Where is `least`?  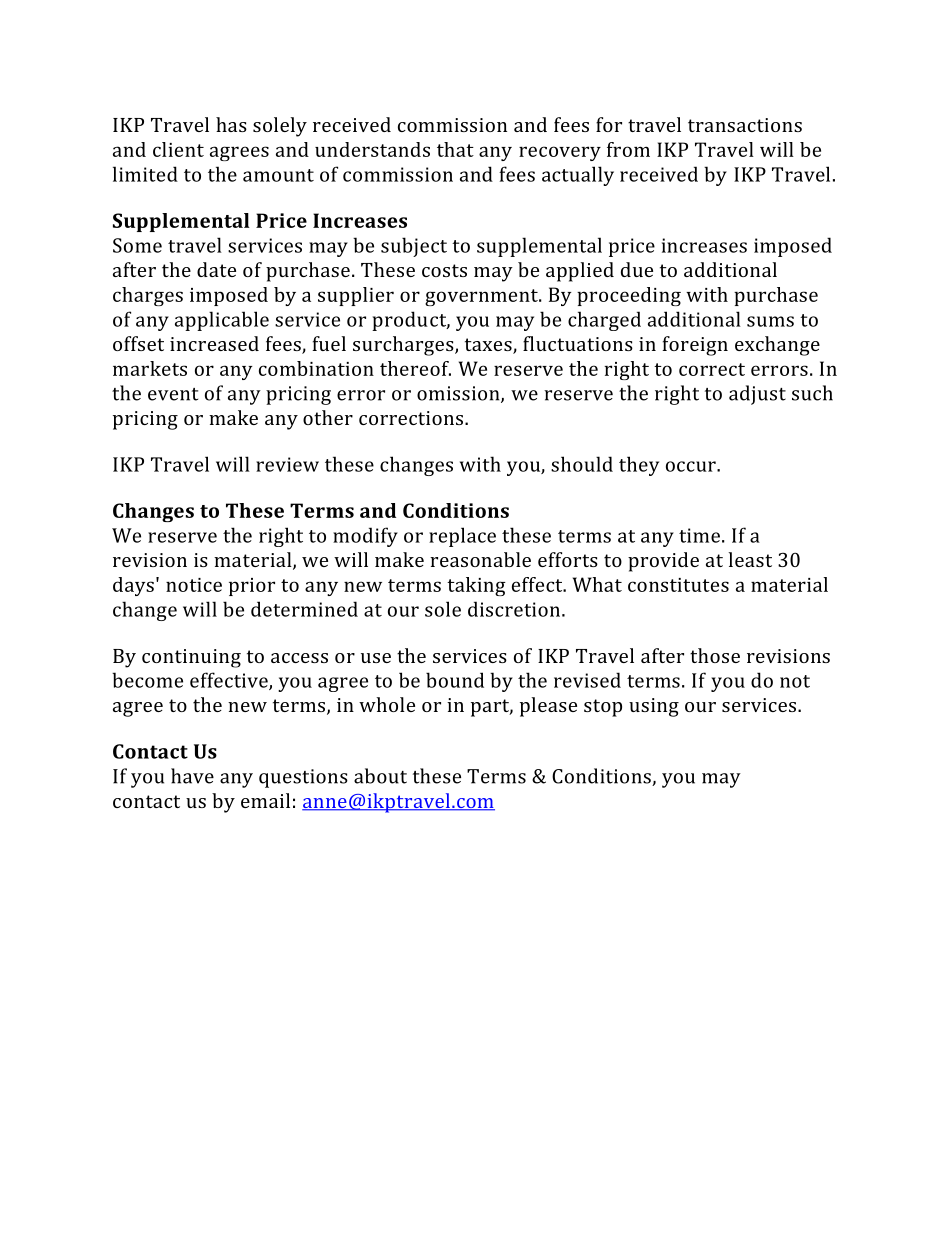 least is located at coordinates (750, 559).
